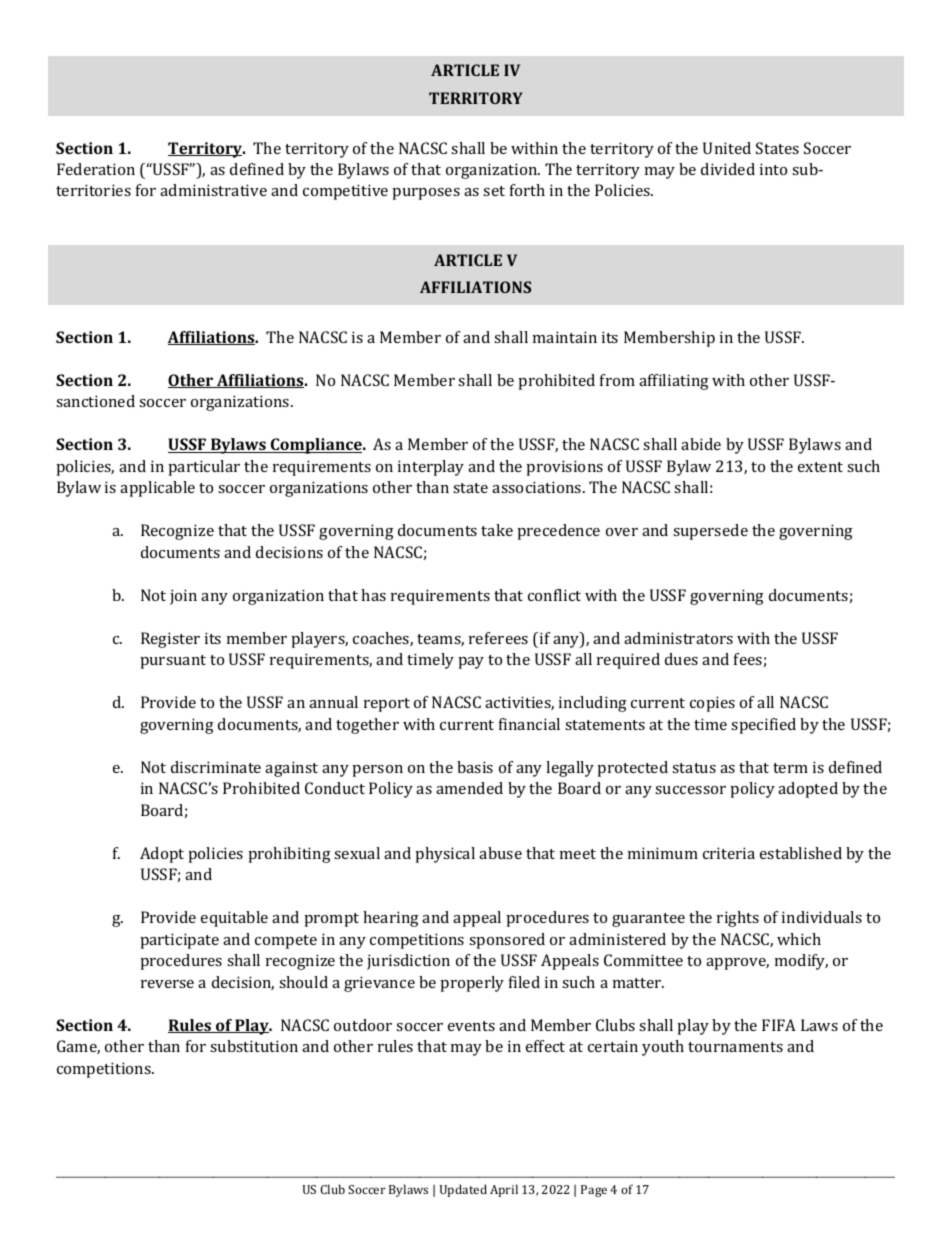  I want to click on abide, so click(701, 444).
